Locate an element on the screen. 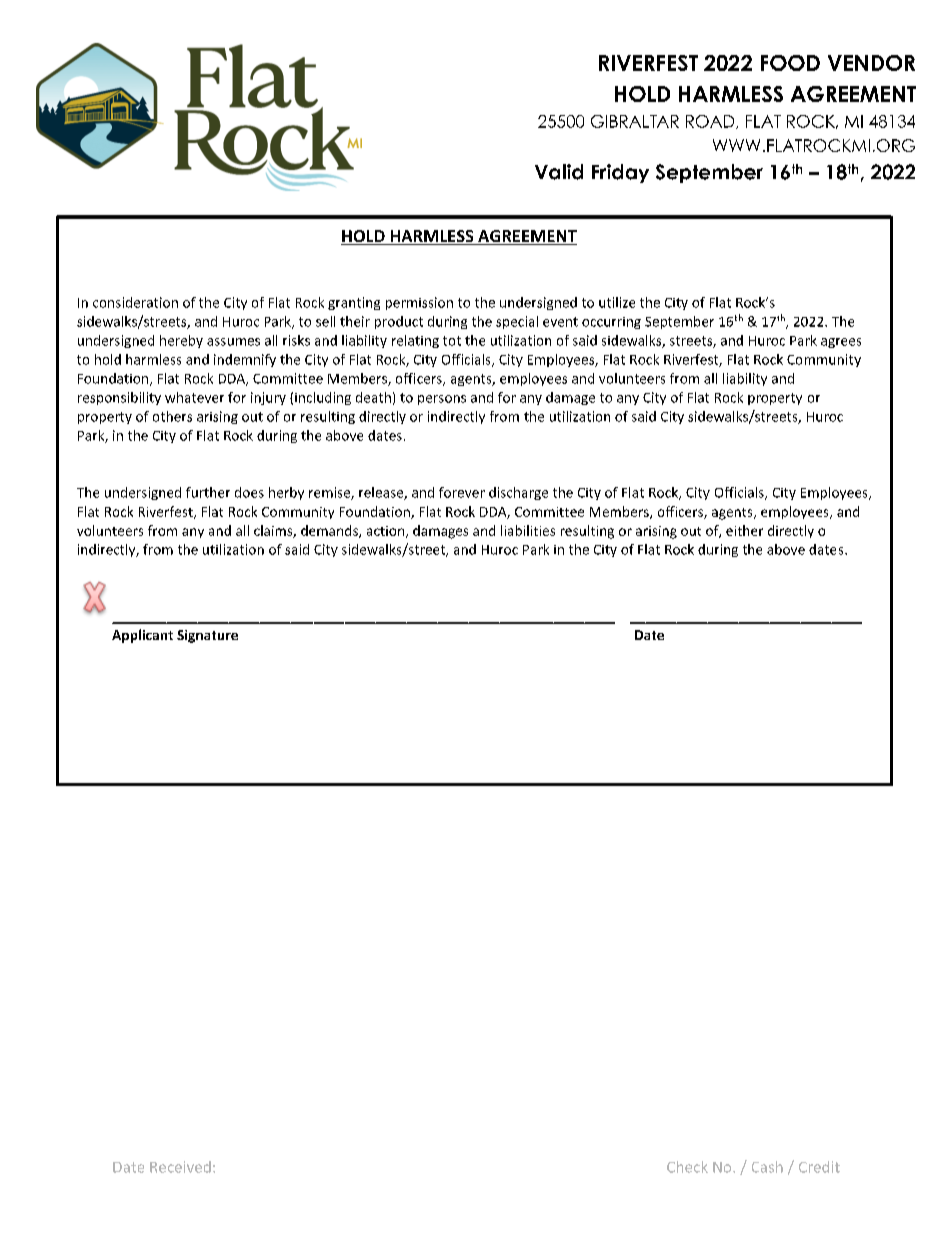  Signature is located at coordinates (207, 636).
